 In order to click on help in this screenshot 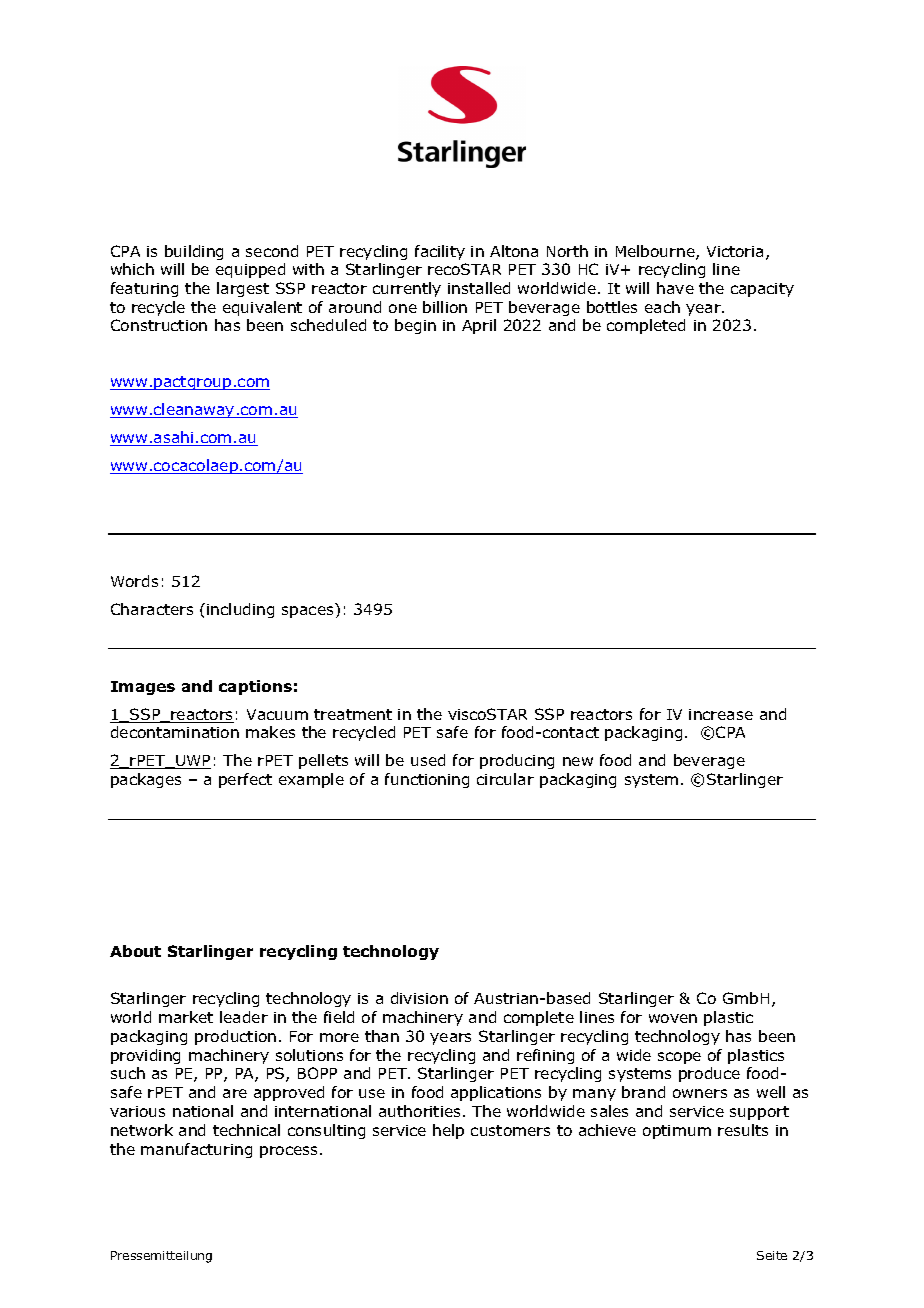, I will do `click(448, 1131)`.
